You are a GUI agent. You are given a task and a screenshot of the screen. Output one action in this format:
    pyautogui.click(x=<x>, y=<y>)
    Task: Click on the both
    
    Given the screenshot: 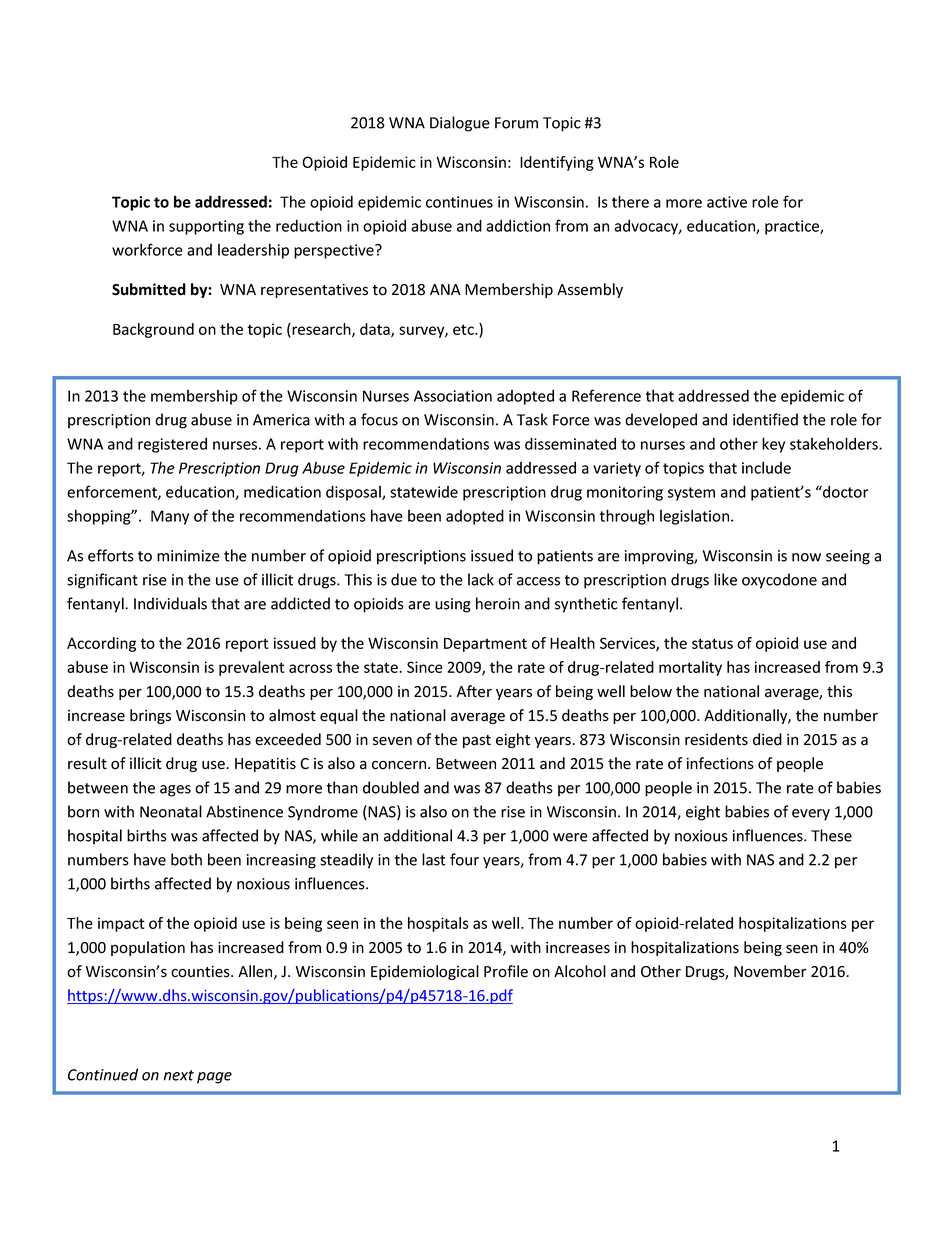 What is the action you would take?
    pyautogui.click(x=186, y=859)
